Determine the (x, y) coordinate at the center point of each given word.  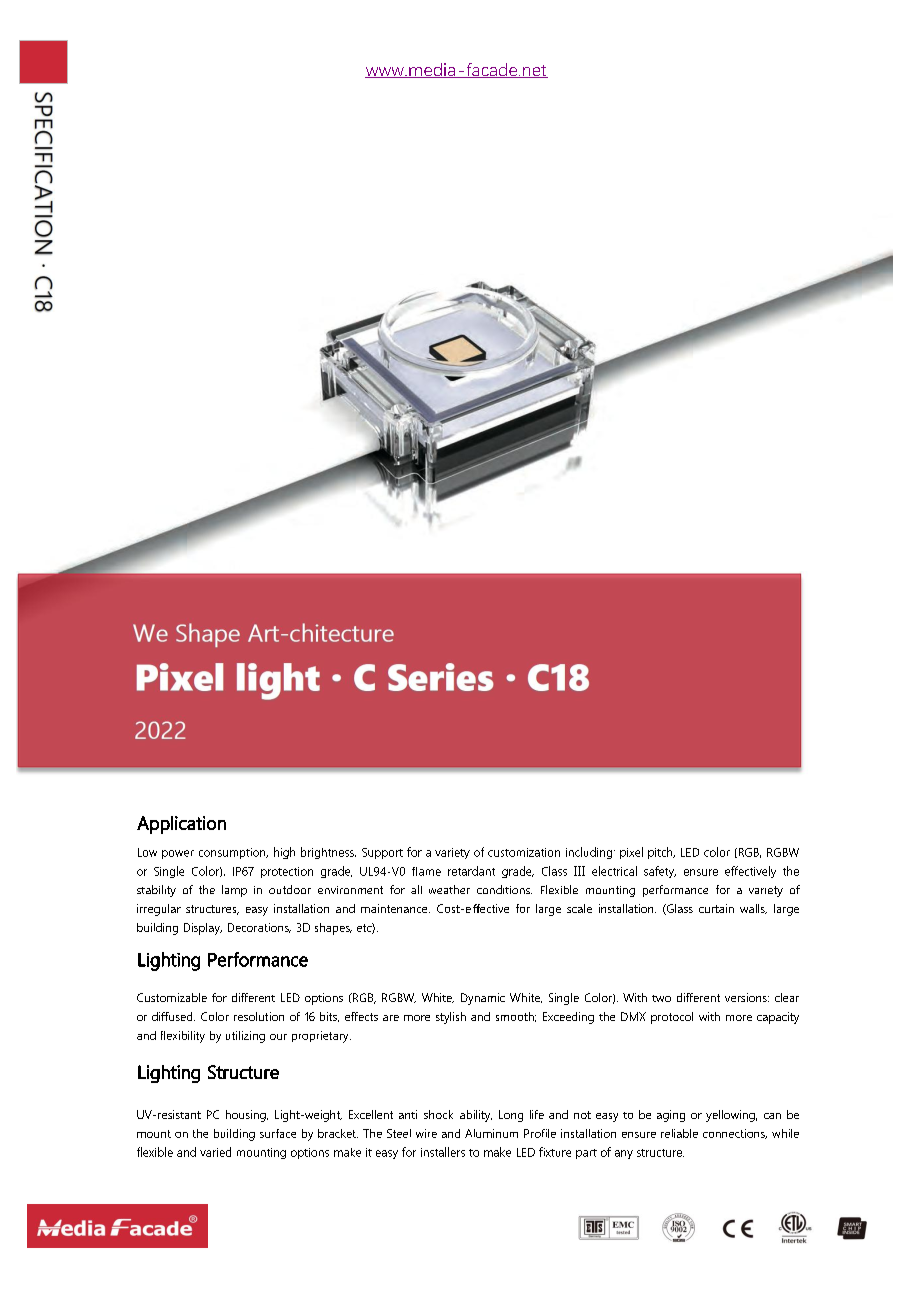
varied (215, 1152)
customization (524, 852)
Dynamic (483, 999)
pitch (661, 853)
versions (747, 997)
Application (181, 825)
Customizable (172, 997)
